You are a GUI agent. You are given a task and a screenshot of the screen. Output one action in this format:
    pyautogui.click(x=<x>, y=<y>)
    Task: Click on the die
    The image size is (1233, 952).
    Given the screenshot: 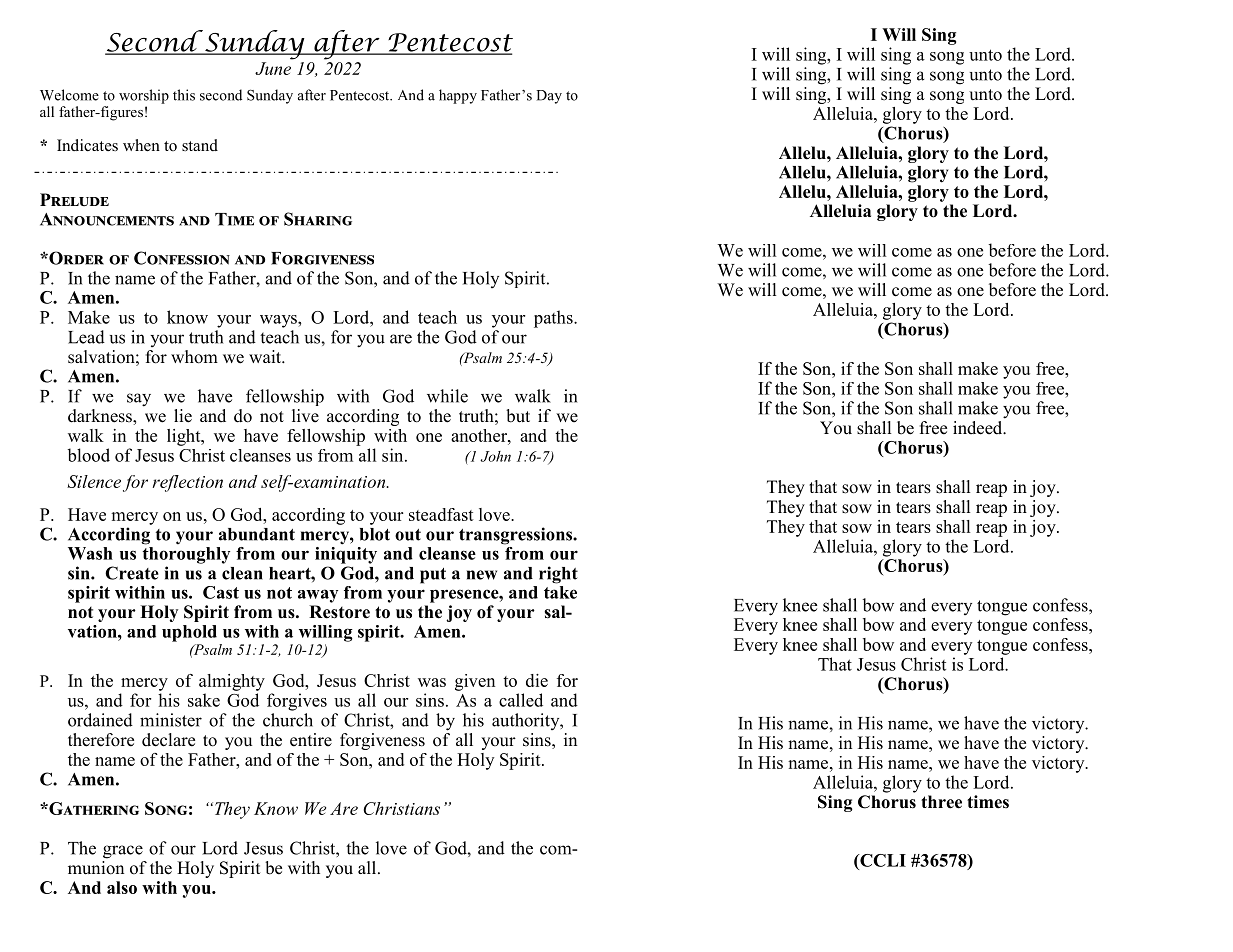 What is the action you would take?
    pyautogui.click(x=537, y=680)
